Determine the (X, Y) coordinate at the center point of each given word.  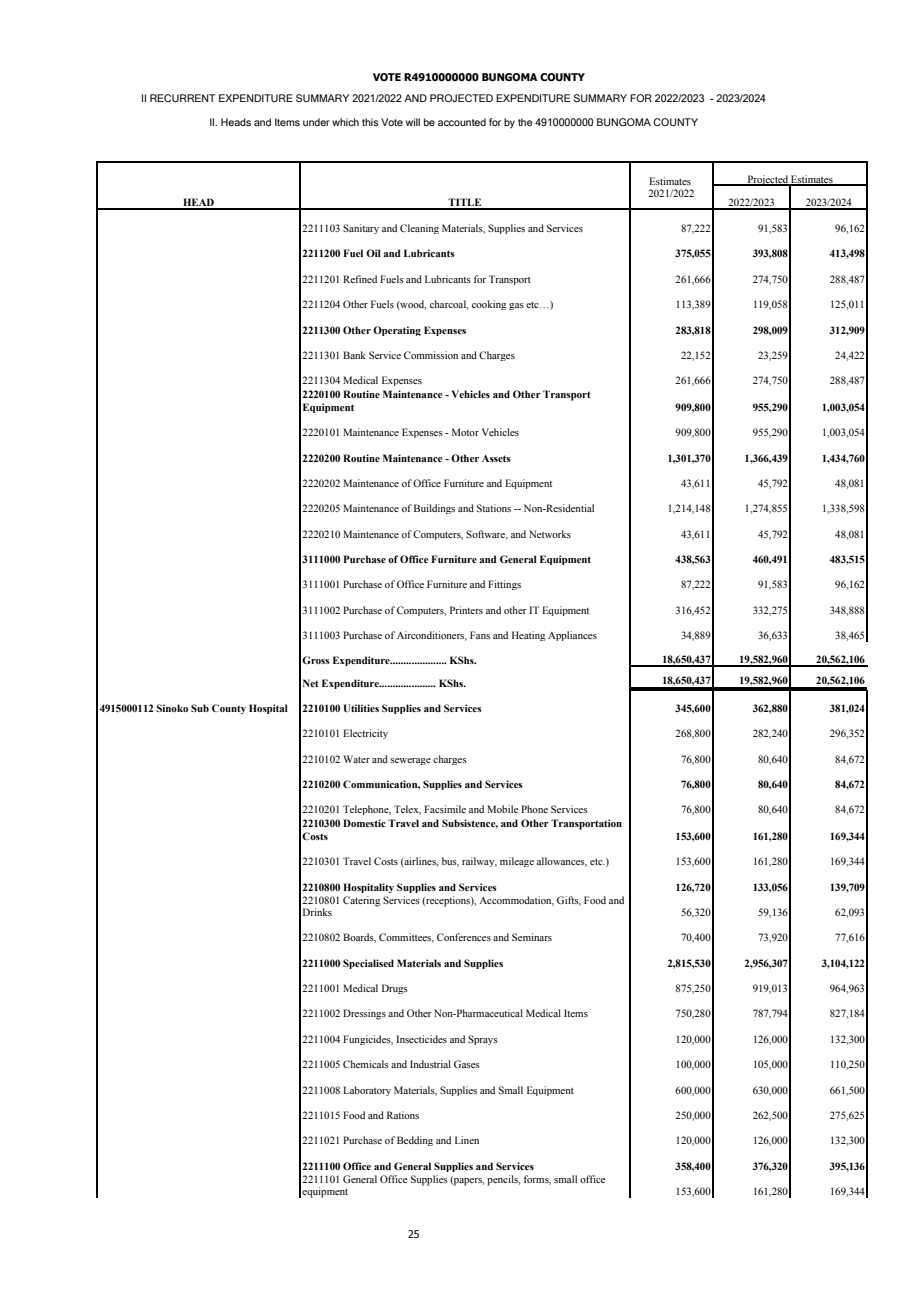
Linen (467, 1140)
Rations (403, 1115)
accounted (462, 122)
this (370, 122)
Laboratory (367, 1091)
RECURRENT (182, 98)
